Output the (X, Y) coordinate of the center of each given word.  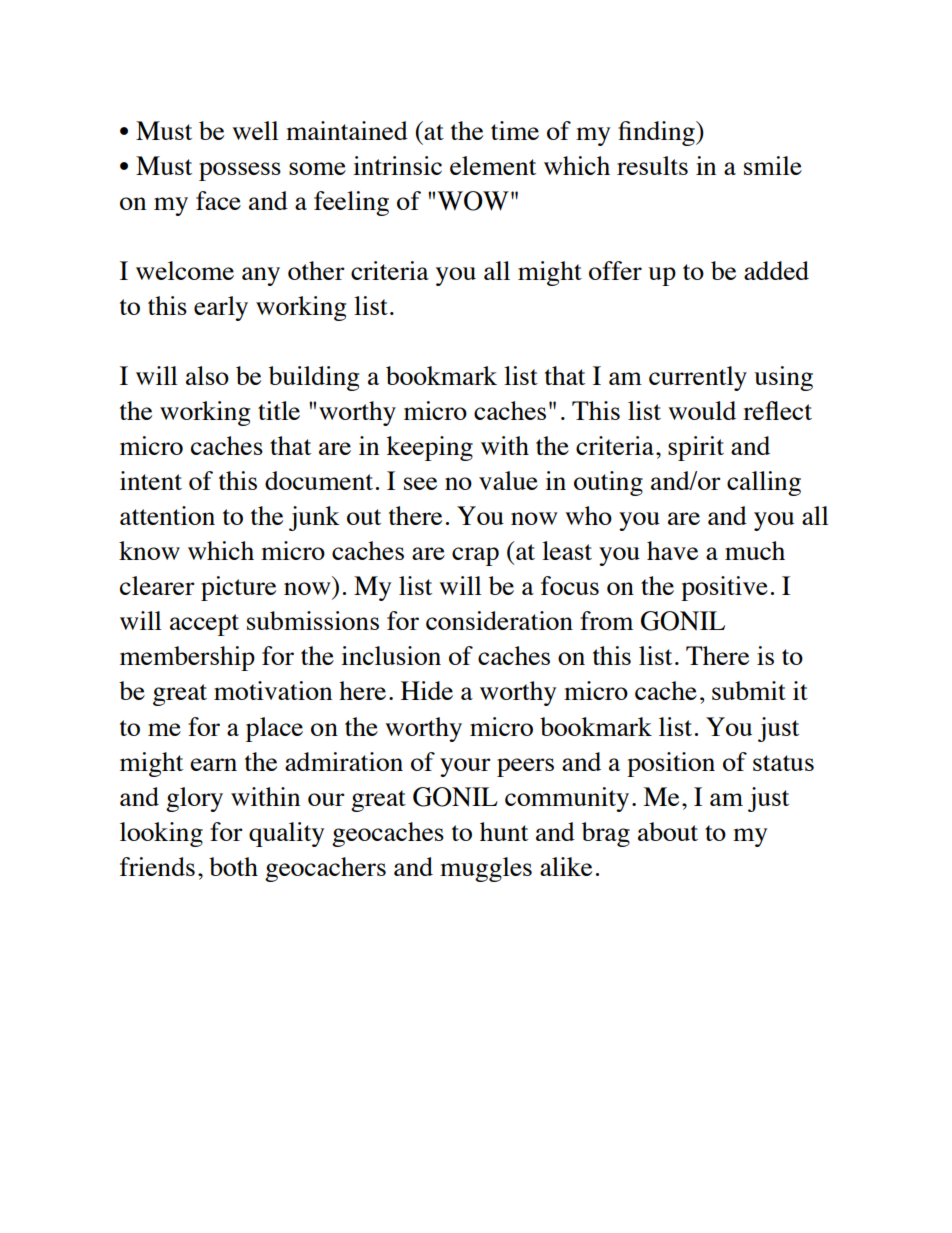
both (233, 866)
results (652, 165)
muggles (486, 869)
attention (167, 515)
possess (240, 171)
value (508, 480)
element (493, 165)
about (668, 831)
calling (764, 483)
